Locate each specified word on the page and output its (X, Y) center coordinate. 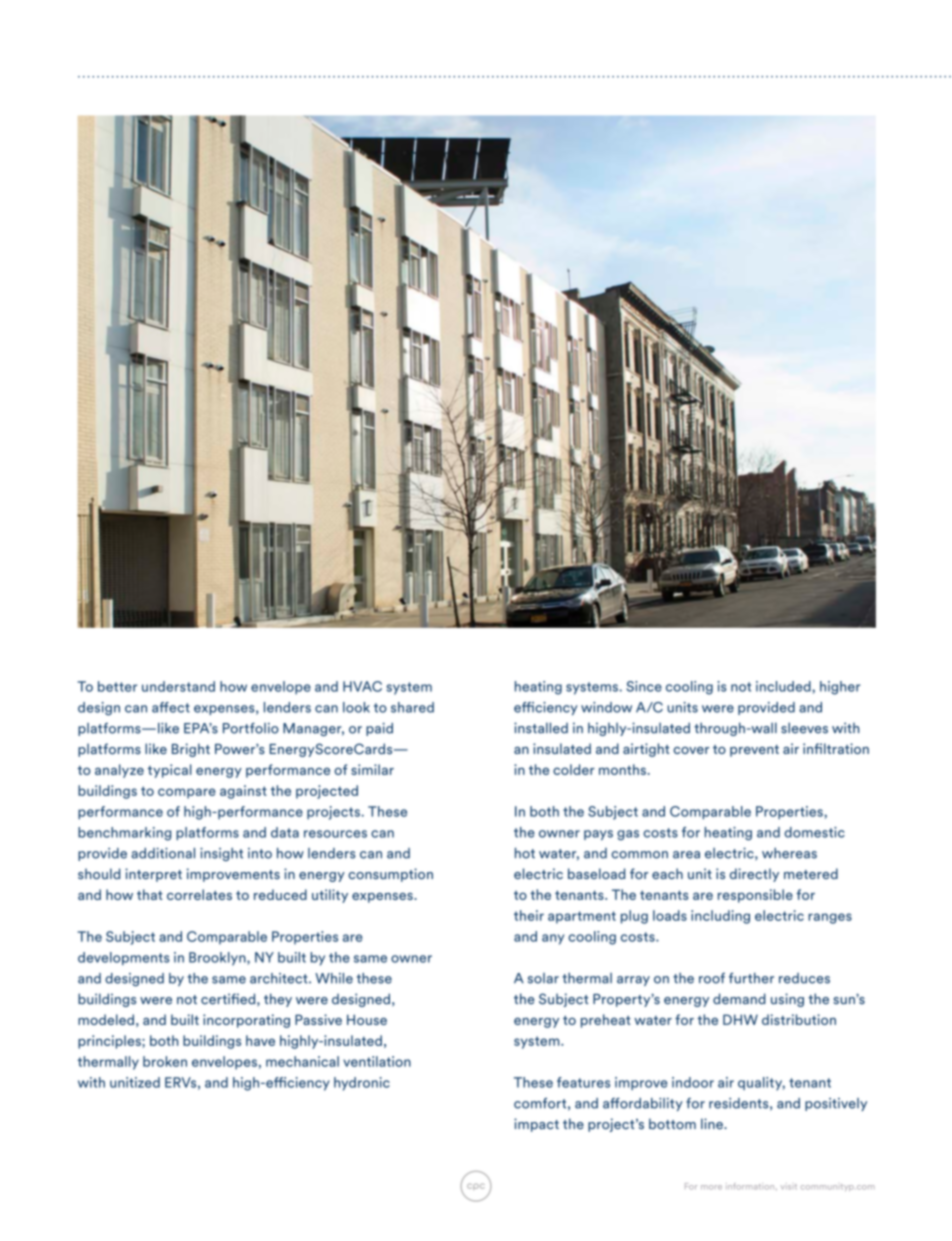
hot (525, 853)
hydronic (362, 1084)
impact (536, 1125)
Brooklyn (218, 959)
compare (187, 793)
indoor (693, 1082)
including (720, 917)
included (784, 686)
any (553, 939)
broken (165, 1061)
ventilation (377, 1061)
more (711, 1187)
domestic (814, 832)
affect (171, 707)
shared (412, 707)
